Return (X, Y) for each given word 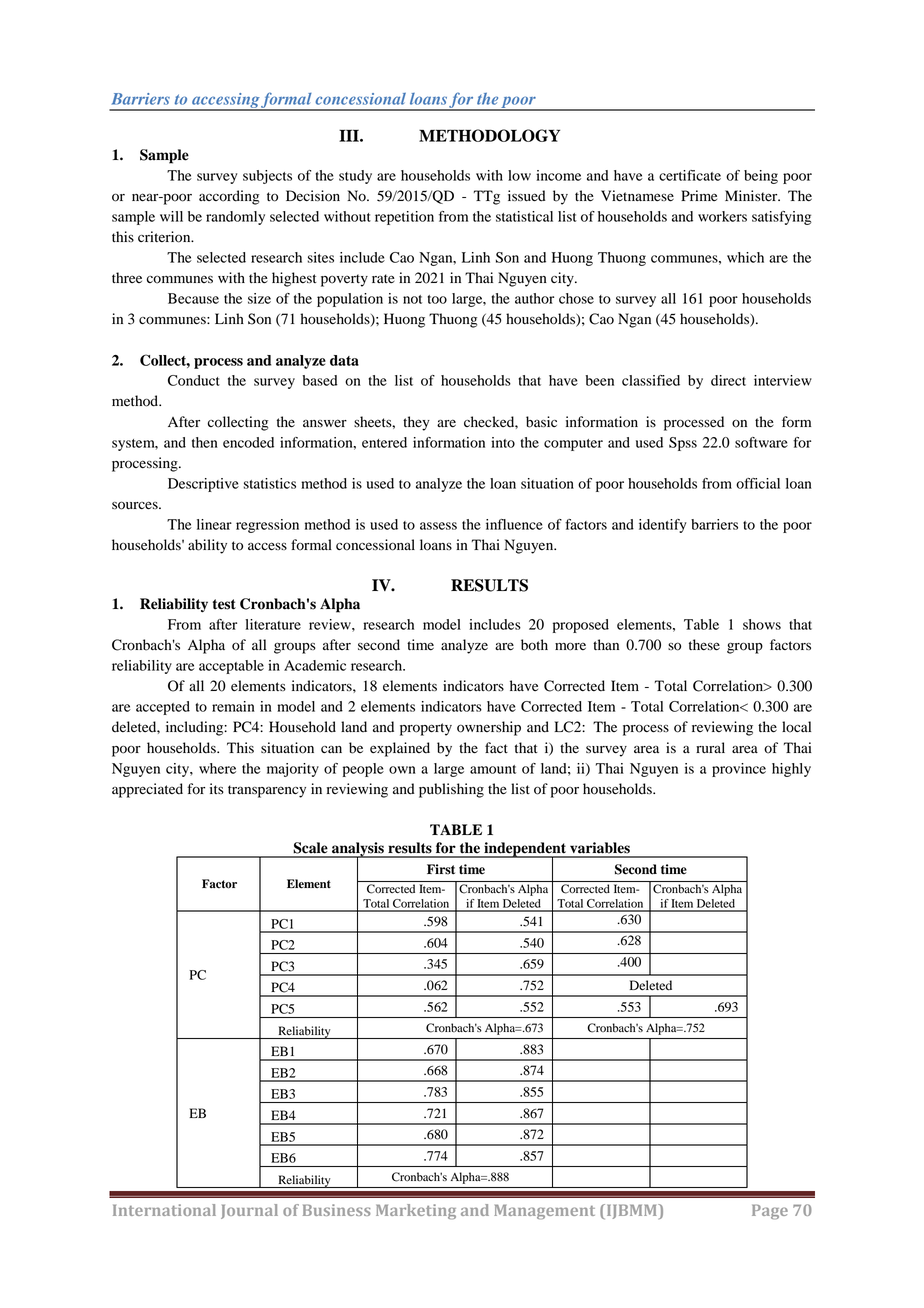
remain (233, 706)
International (164, 1210)
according (229, 197)
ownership (489, 728)
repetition (404, 218)
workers (722, 216)
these (704, 645)
